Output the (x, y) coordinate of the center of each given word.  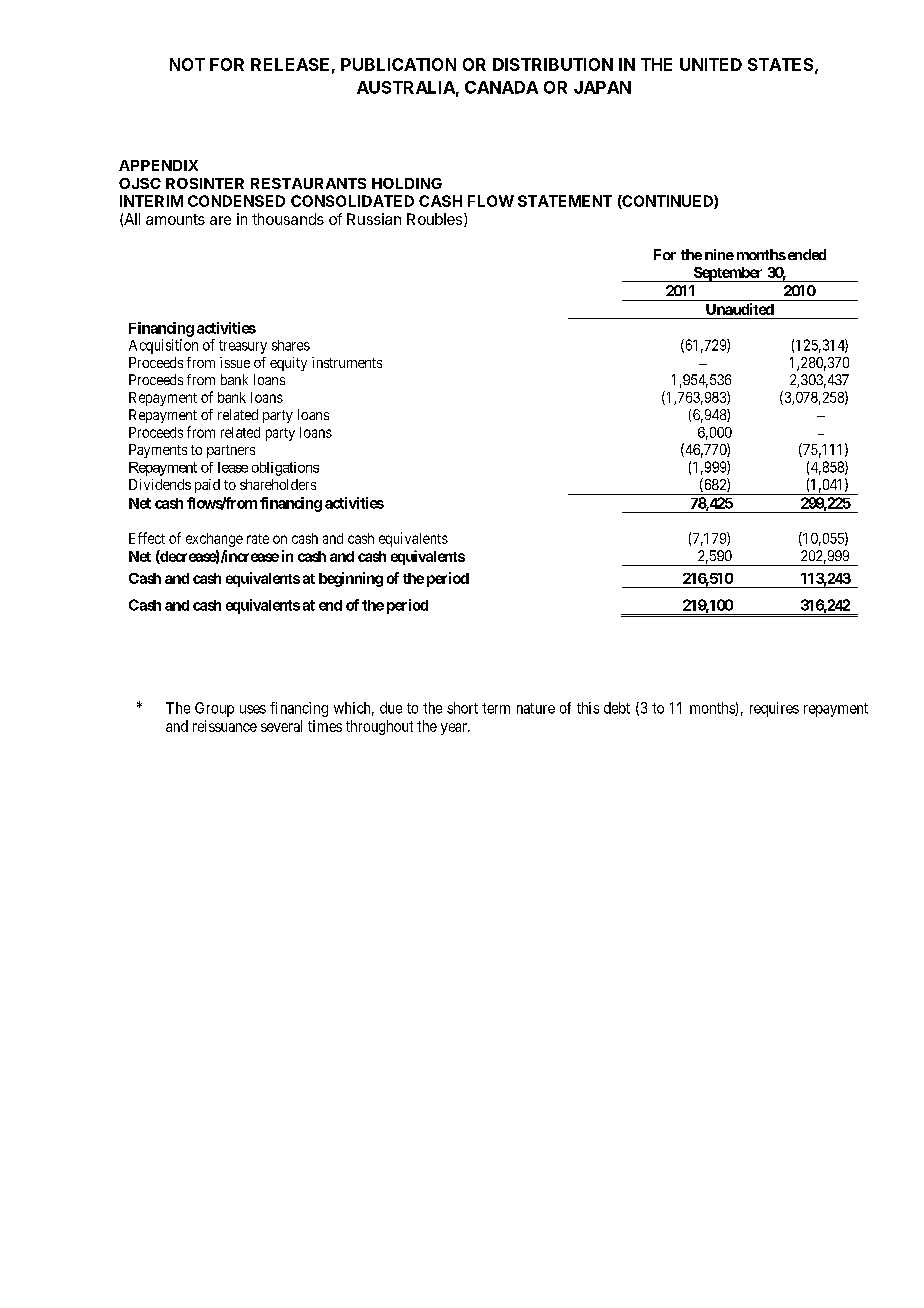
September (728, 274)
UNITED (711, 64)
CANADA (501, 87)
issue (235, 362)
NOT (187, 64)
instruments (347, 362)
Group (214, 709)
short (462, 708)
